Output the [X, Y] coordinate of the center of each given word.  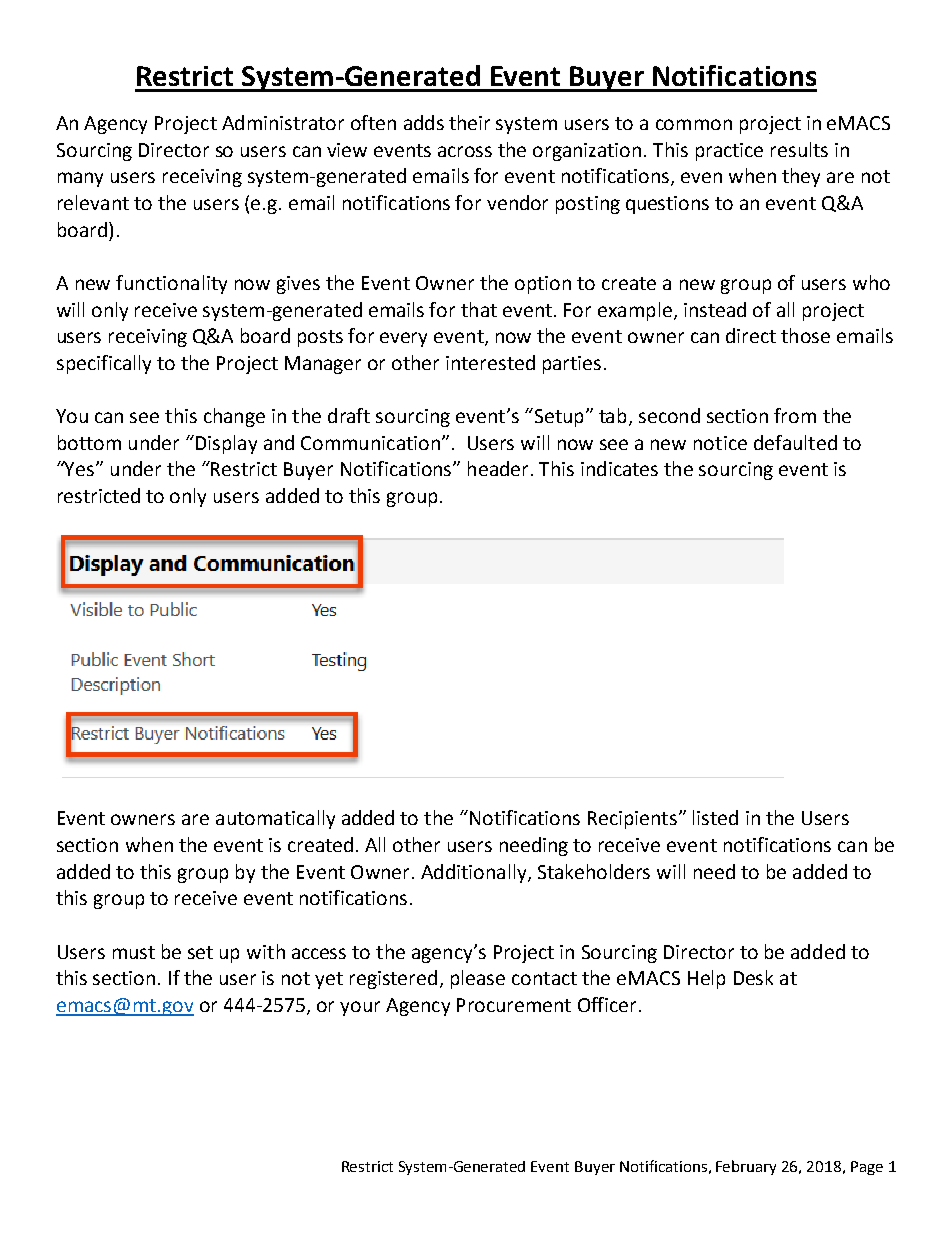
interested [490, 362]
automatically [275, 819]
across [465, 151]
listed [715, 817]
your [360, 1008]
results [799, 149]
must [134, 952]
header [498, 468]
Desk [753, 977]
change [234, 417]
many [80, 179]
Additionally [475, 873]
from [795, 415]
